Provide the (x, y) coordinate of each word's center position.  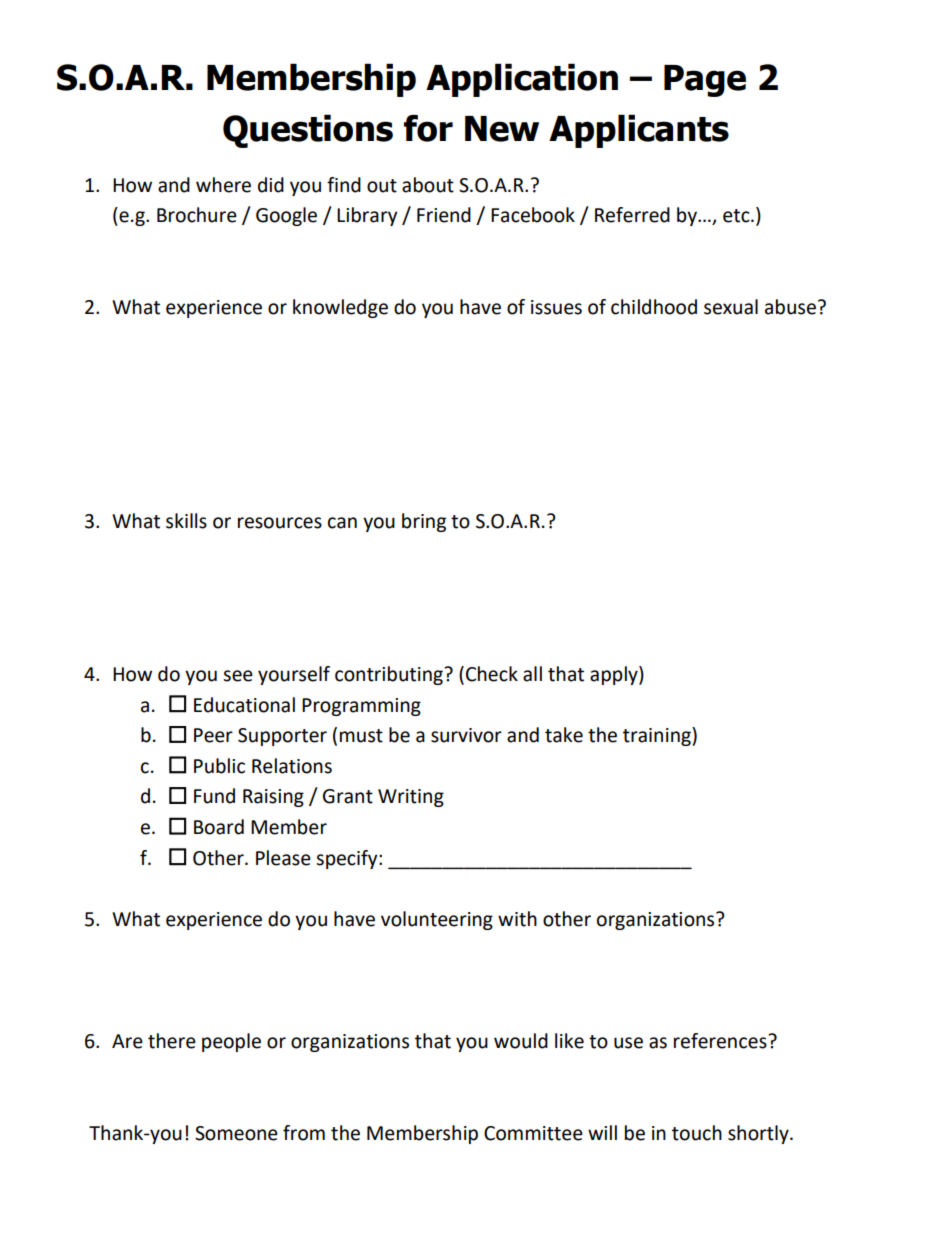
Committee (533, 1133)
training (658, 736)
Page (705, 81)
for (428, 128)
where (223, 185)
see (238, 676)
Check (492, 674)
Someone (236, 1133)
